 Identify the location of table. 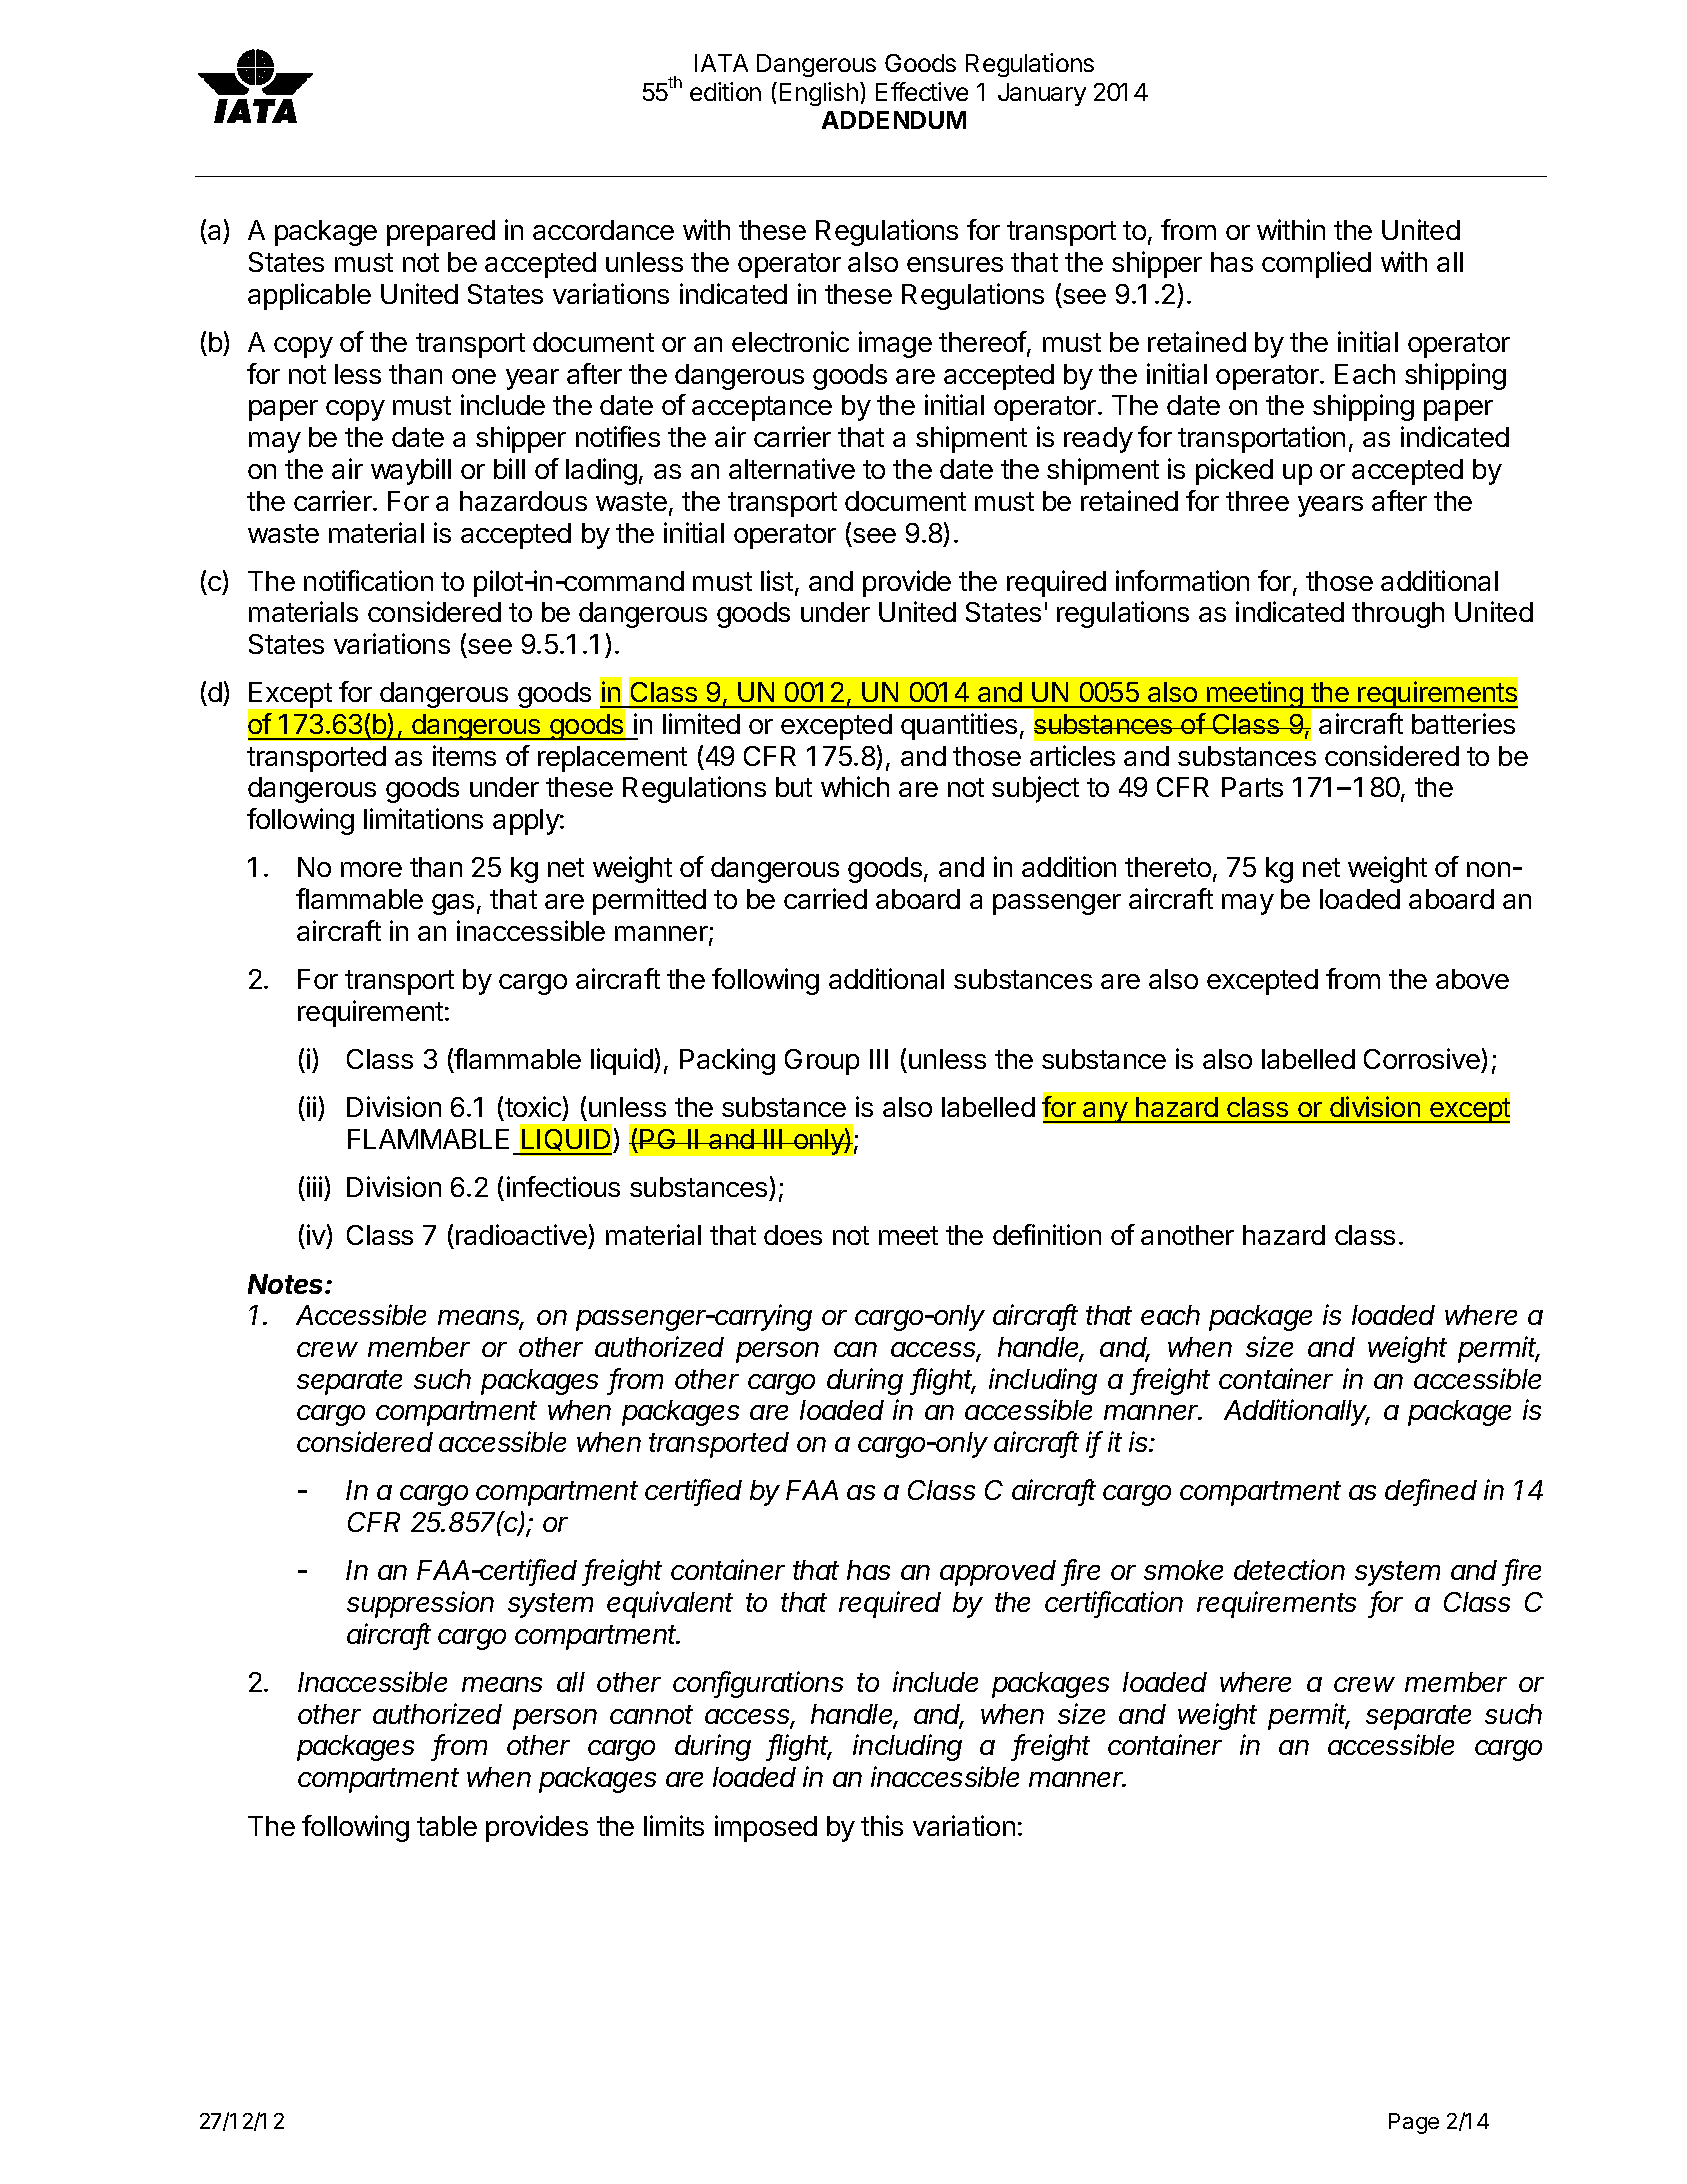
(447, 1826).
